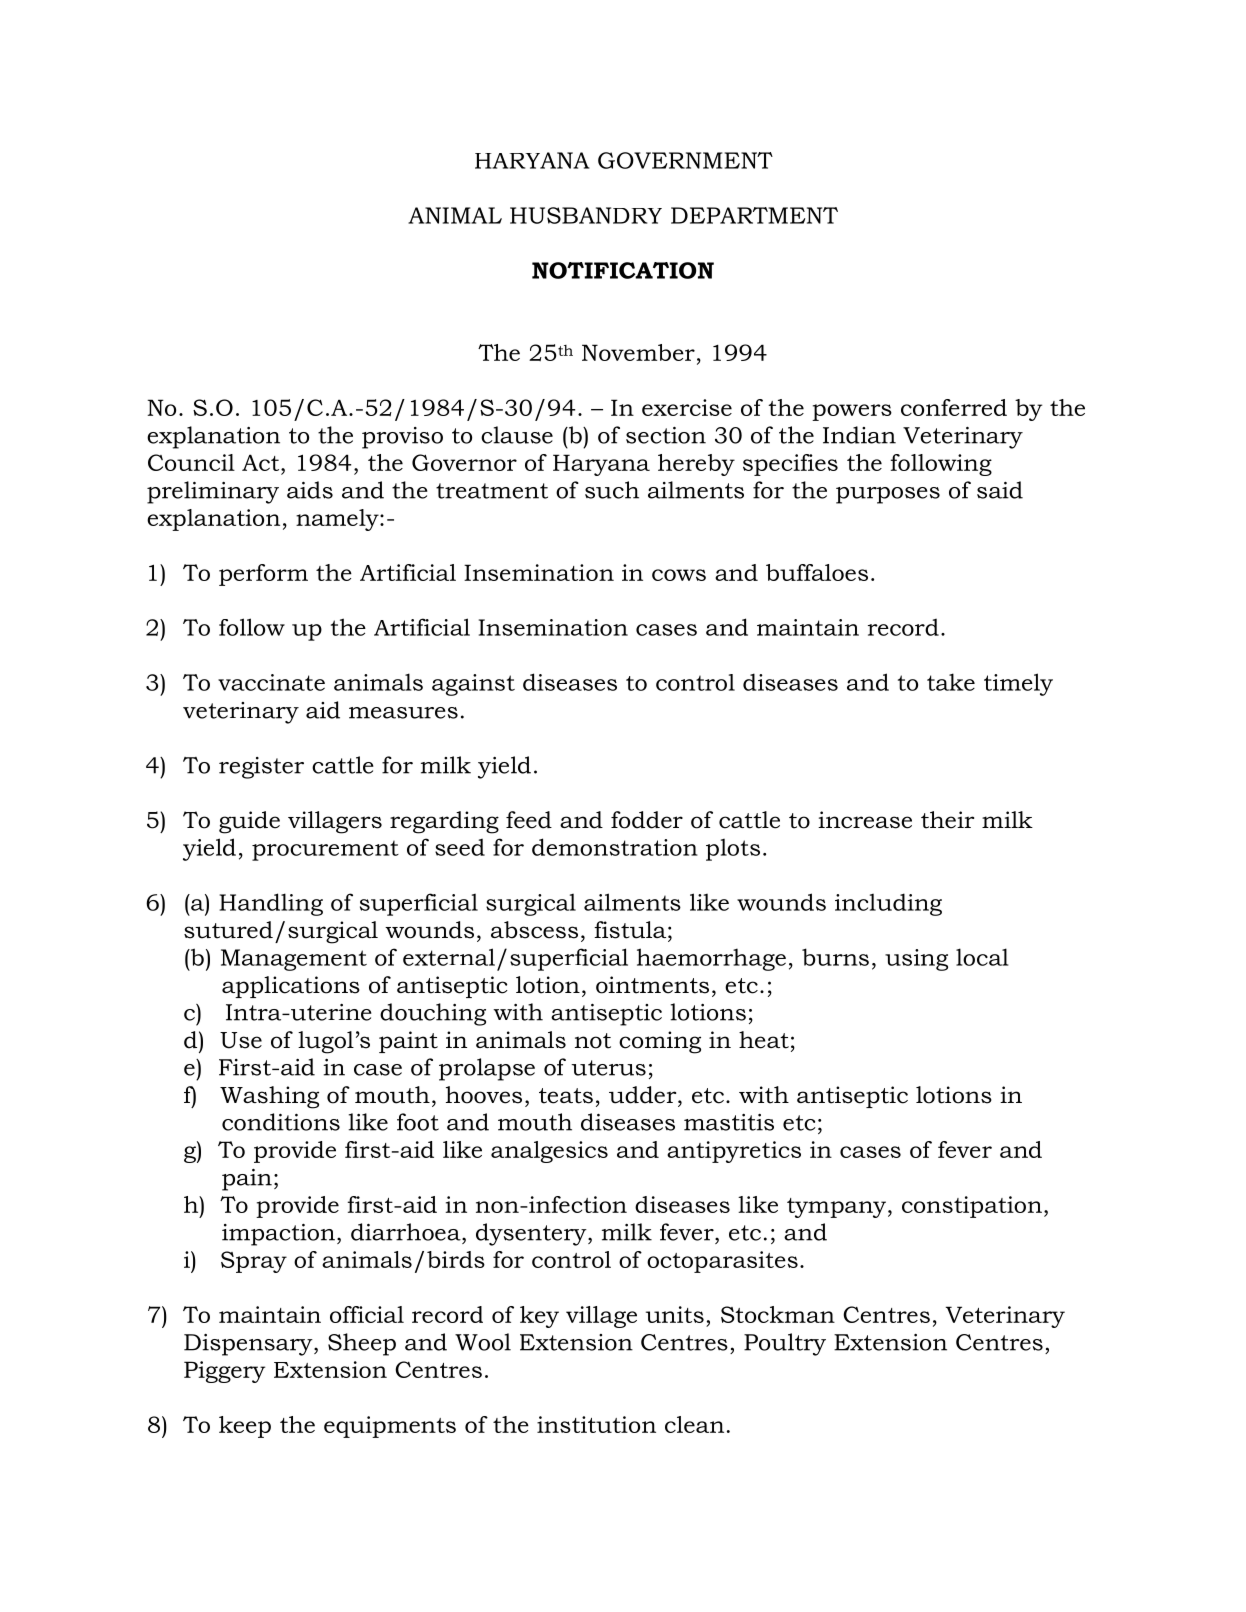 The height and width of the screenshot is (1612, 1246). I want to click on keep, so click(245, 1427).
